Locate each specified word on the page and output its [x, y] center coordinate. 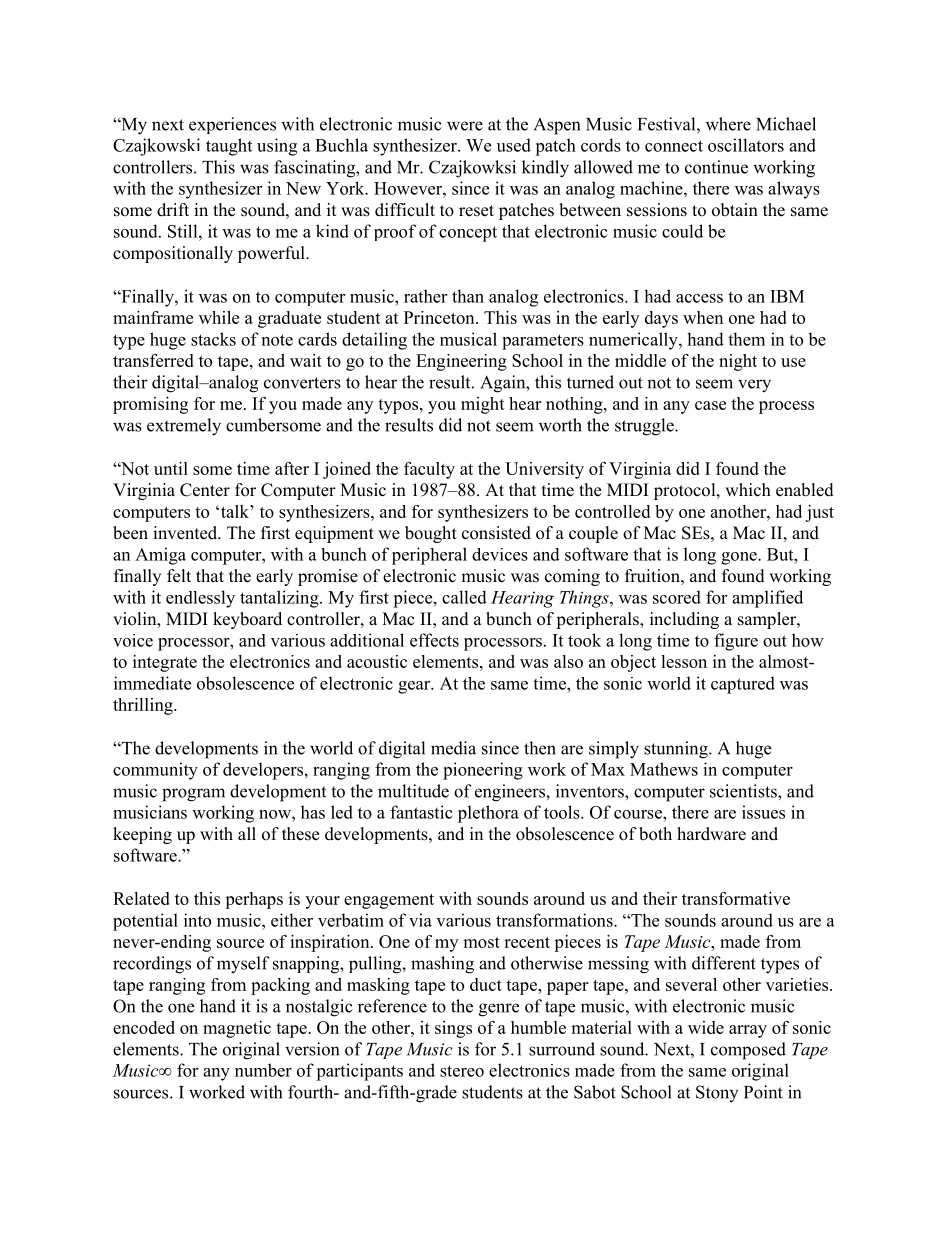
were [465, 126]
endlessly [200, 599]
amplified [767, 599]
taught [229, 147]
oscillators [746, 145]
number [263, 1070]
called [464, 597]
